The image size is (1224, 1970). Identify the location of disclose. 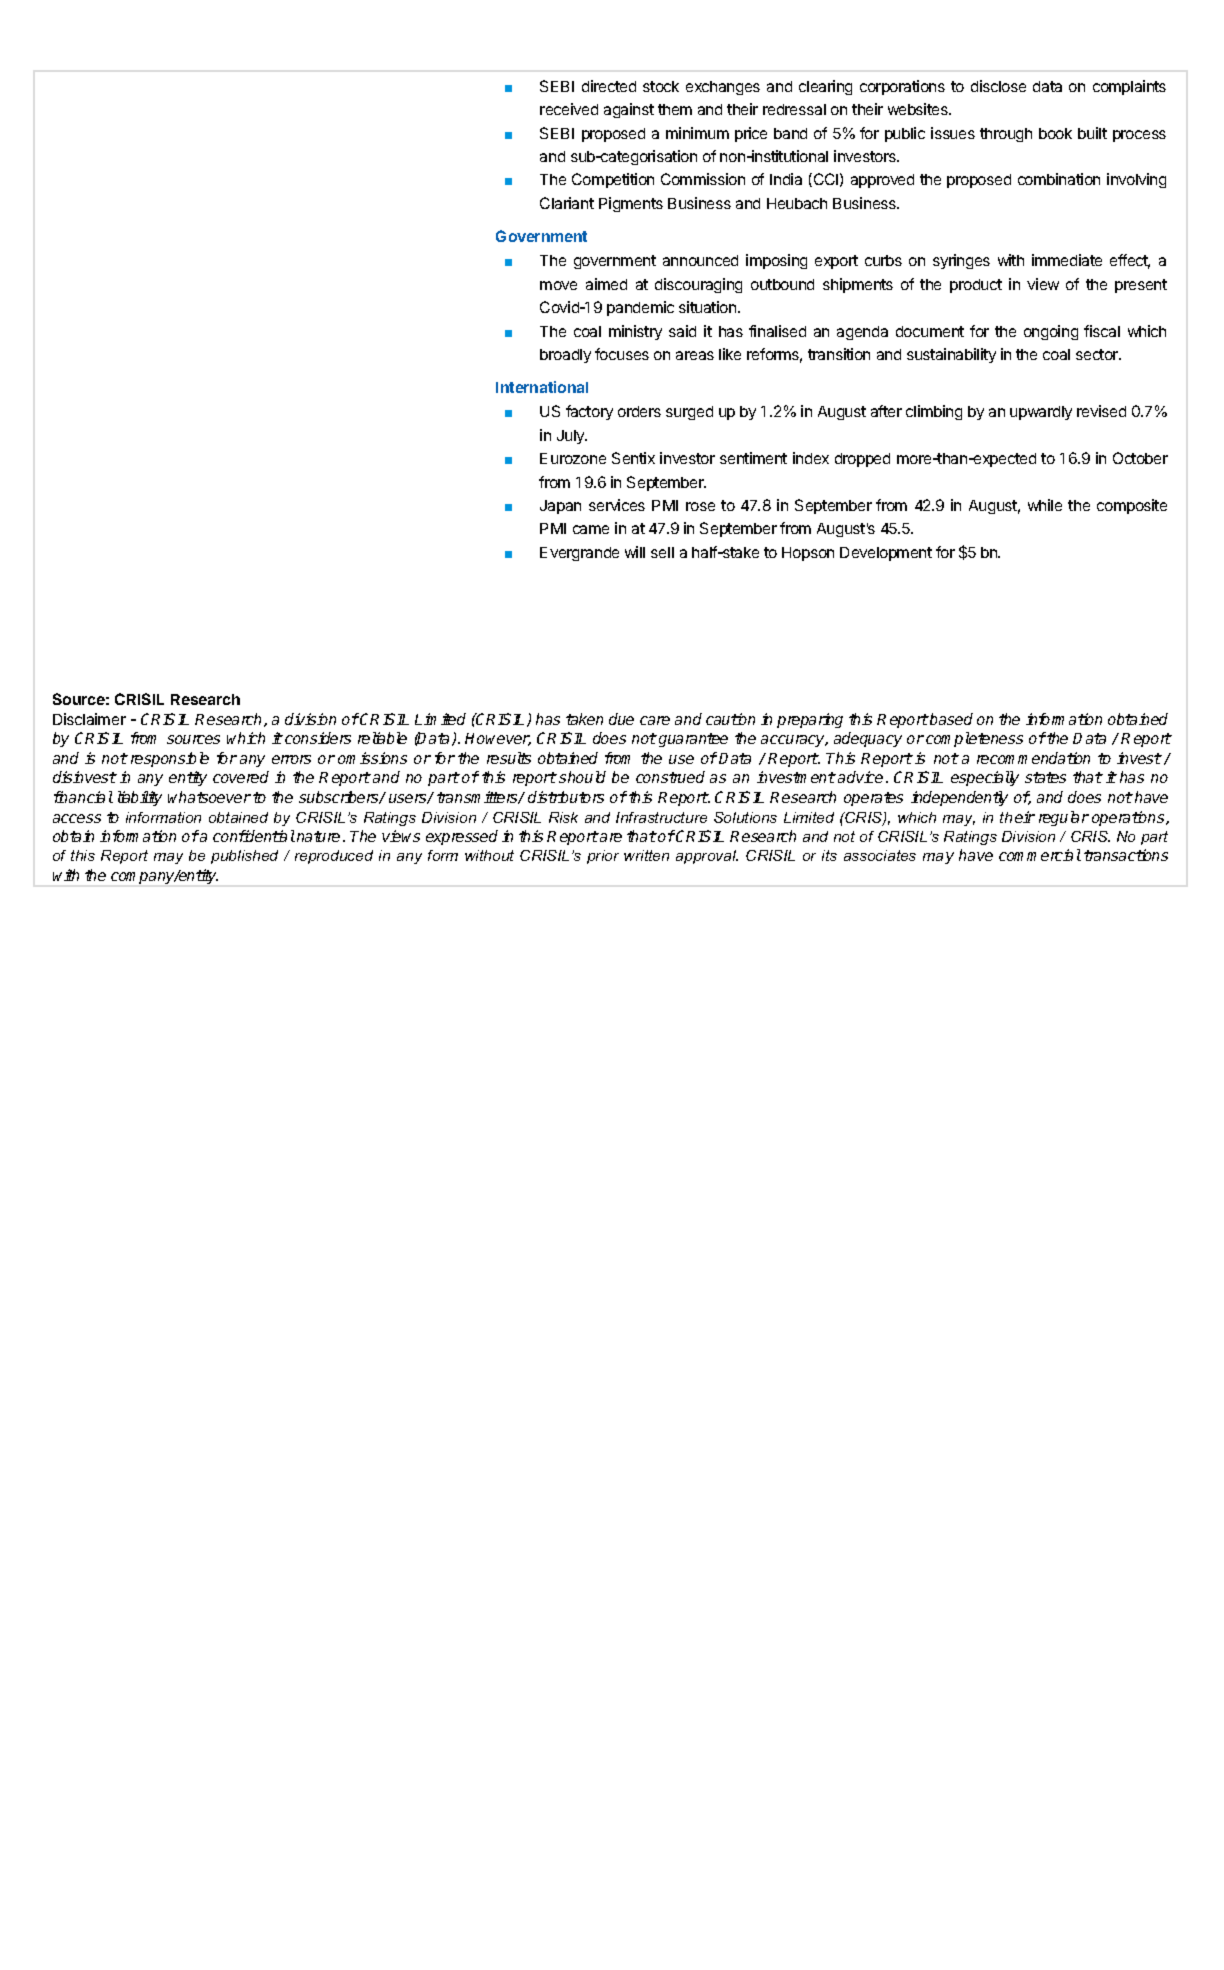
(998, 86).
